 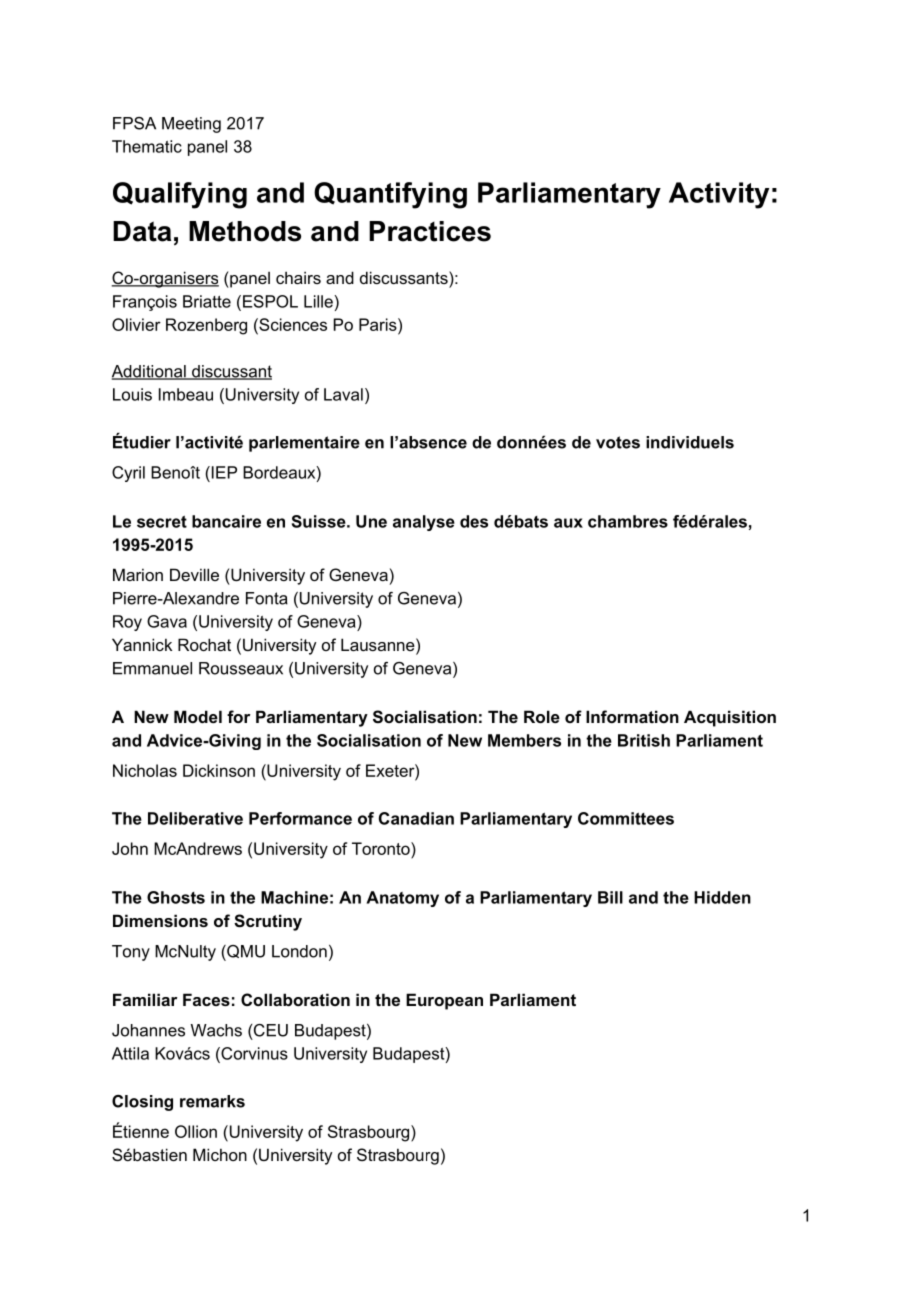 I want to click on Quantifying, so click(x=390, y=195).
